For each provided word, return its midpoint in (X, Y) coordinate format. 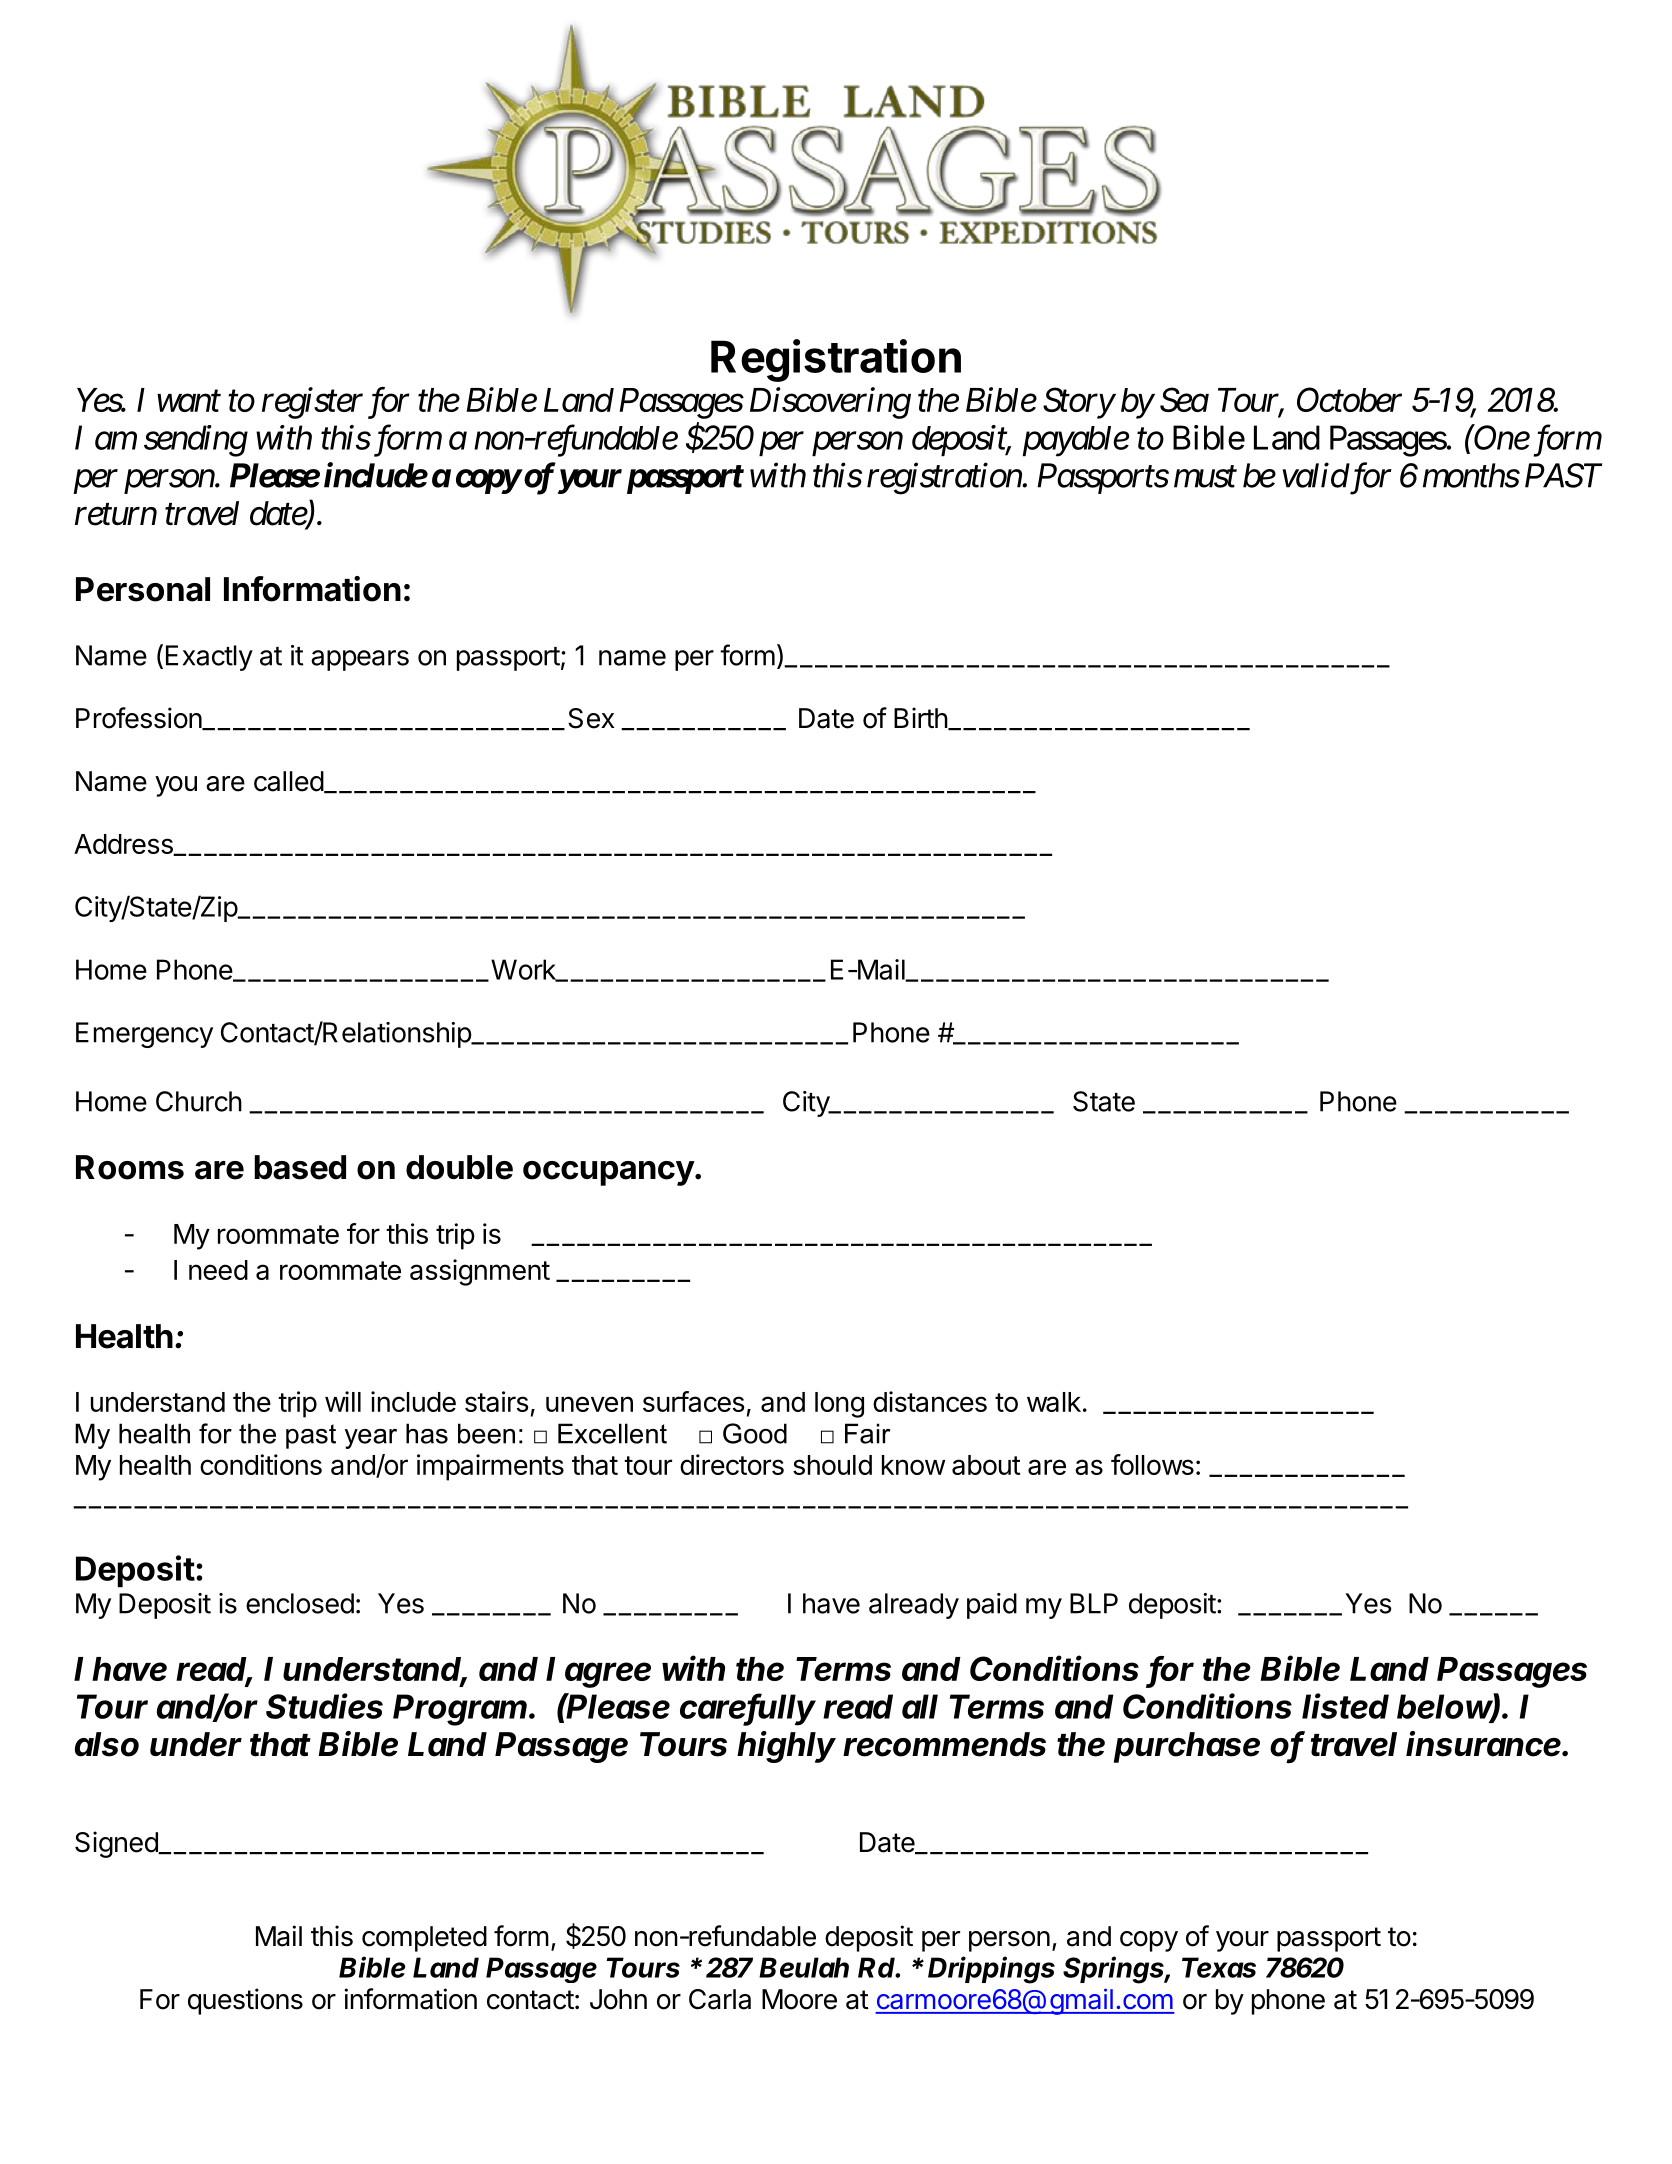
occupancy (609, 1173)
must (1205, 477)
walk (1054, 1402)
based (300, 1167)
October (1349, 399)
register (312, 403)
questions (245, 2001)
